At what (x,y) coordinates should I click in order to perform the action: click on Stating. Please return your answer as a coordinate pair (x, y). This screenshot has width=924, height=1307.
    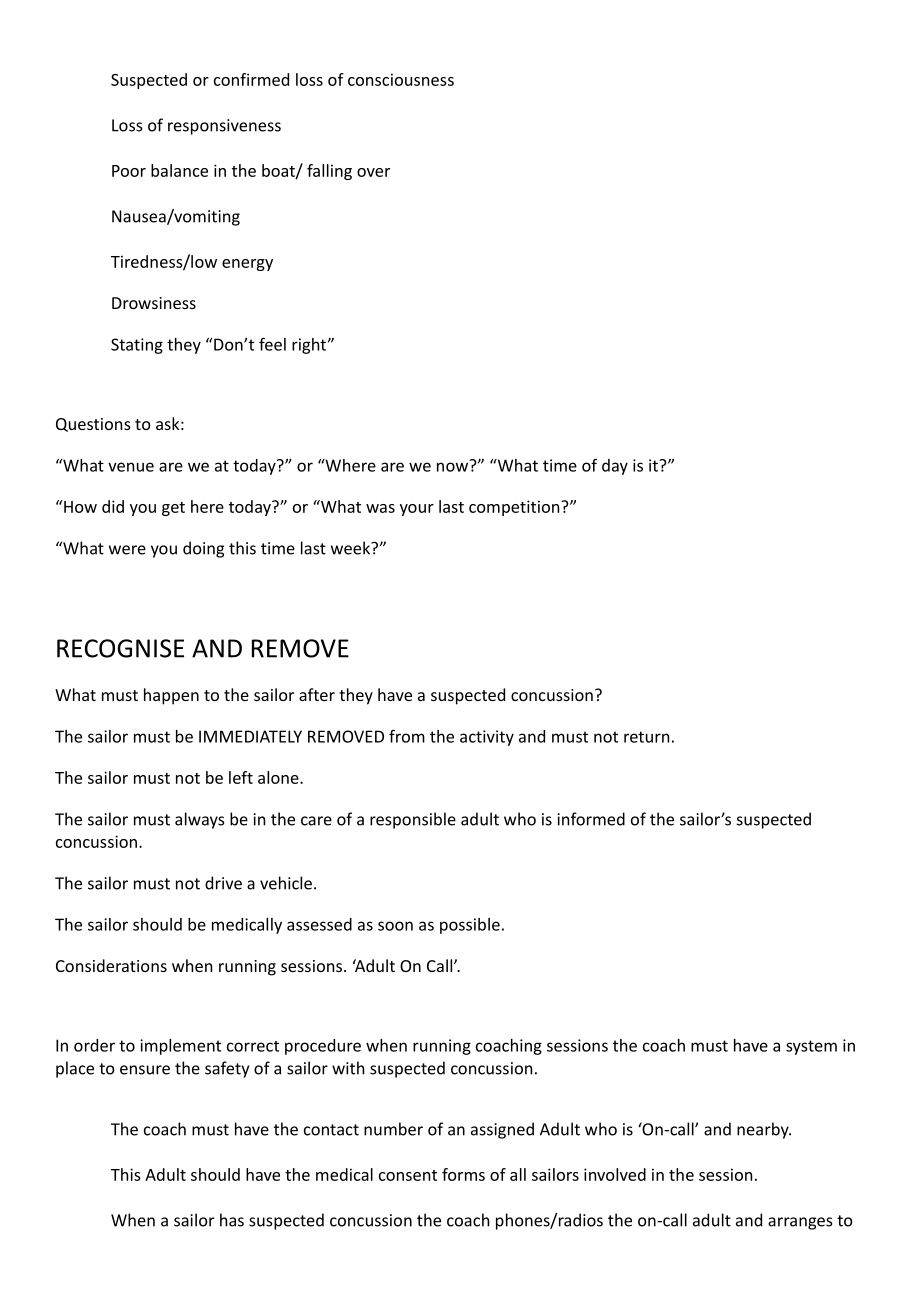
    Looking at the image, I should click on (137, 346).
